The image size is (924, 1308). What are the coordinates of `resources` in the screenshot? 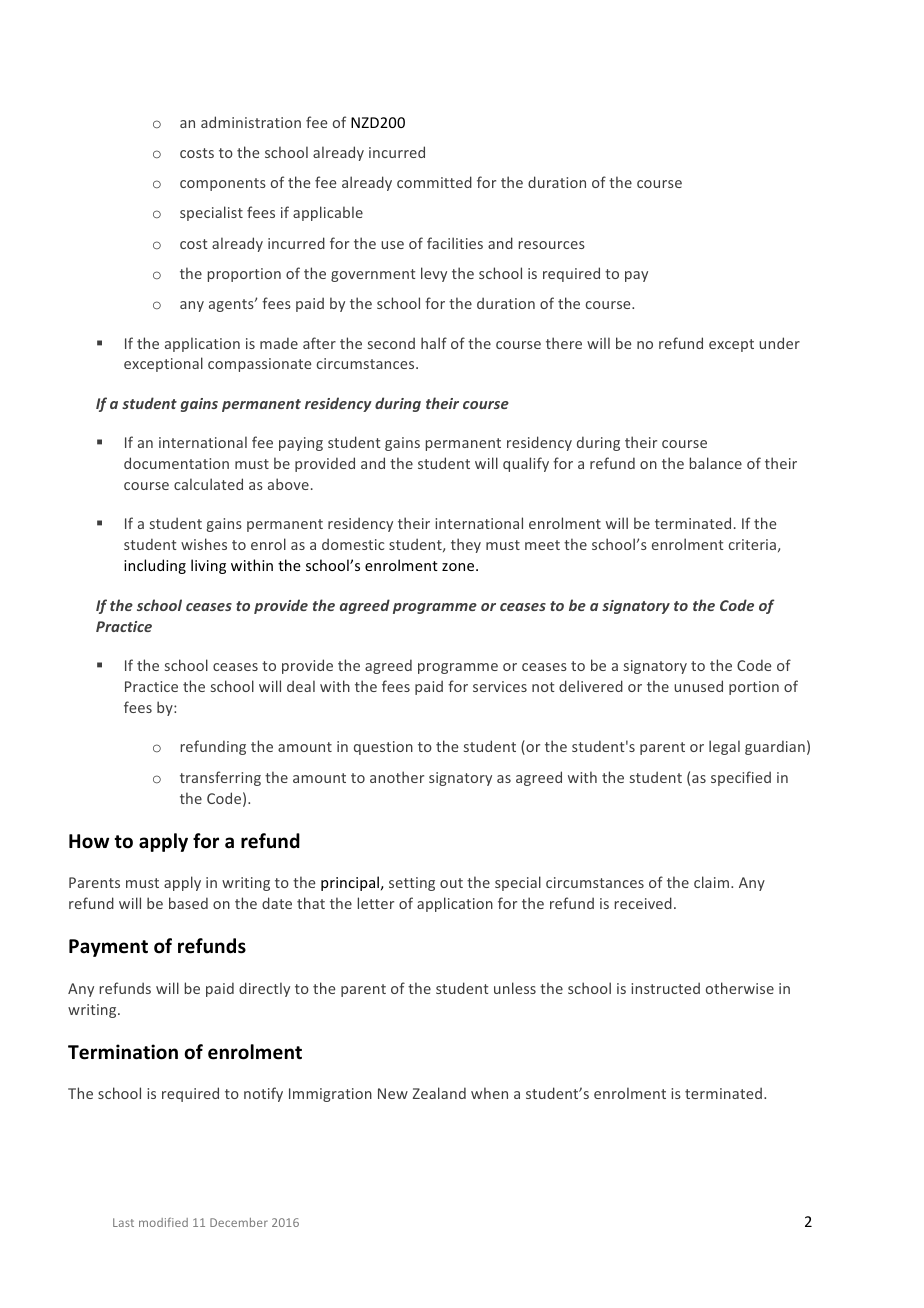 It's located at (552, 245).
